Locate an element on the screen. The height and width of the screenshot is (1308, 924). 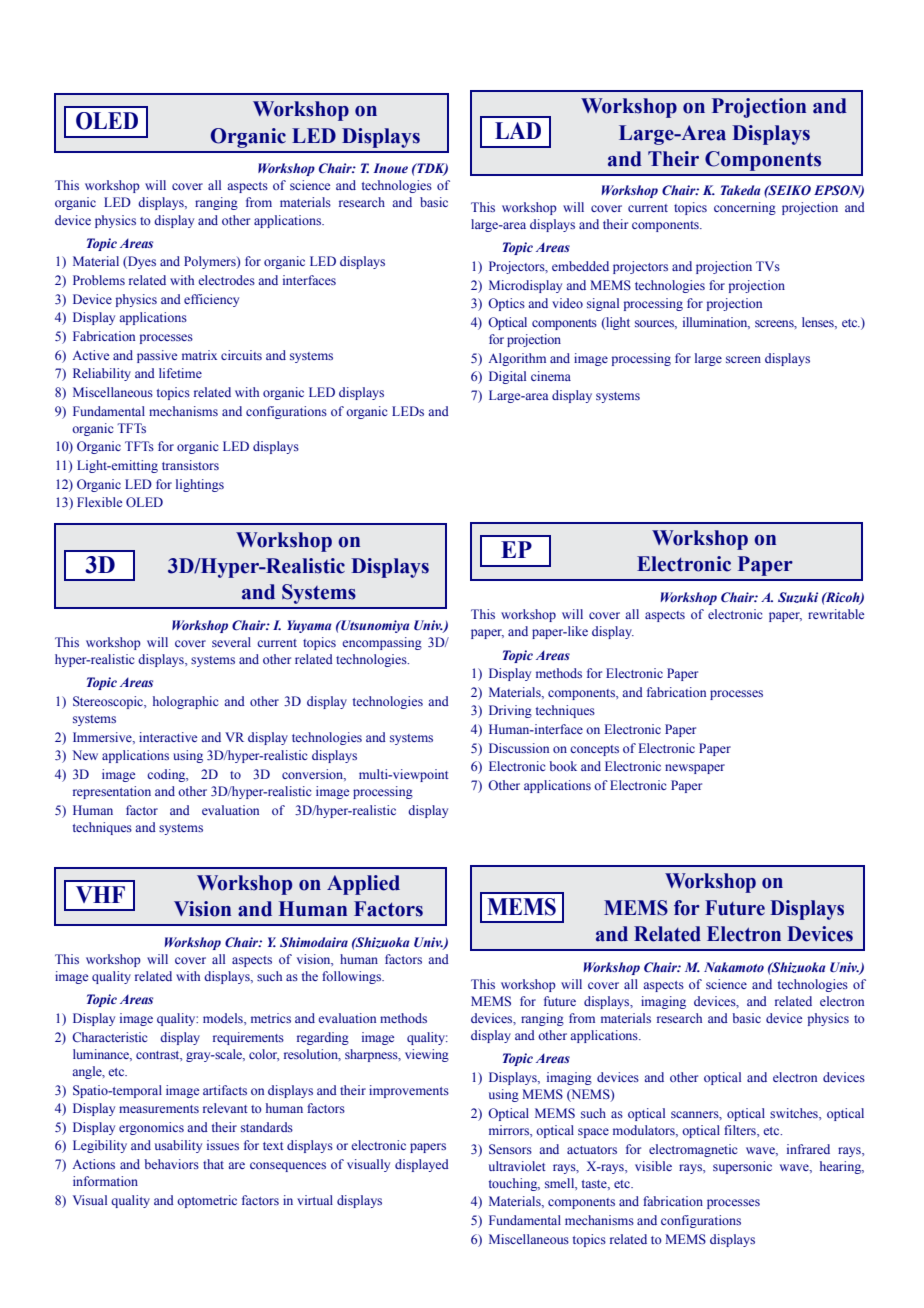
Applied is located at coordinates (363, 885).
